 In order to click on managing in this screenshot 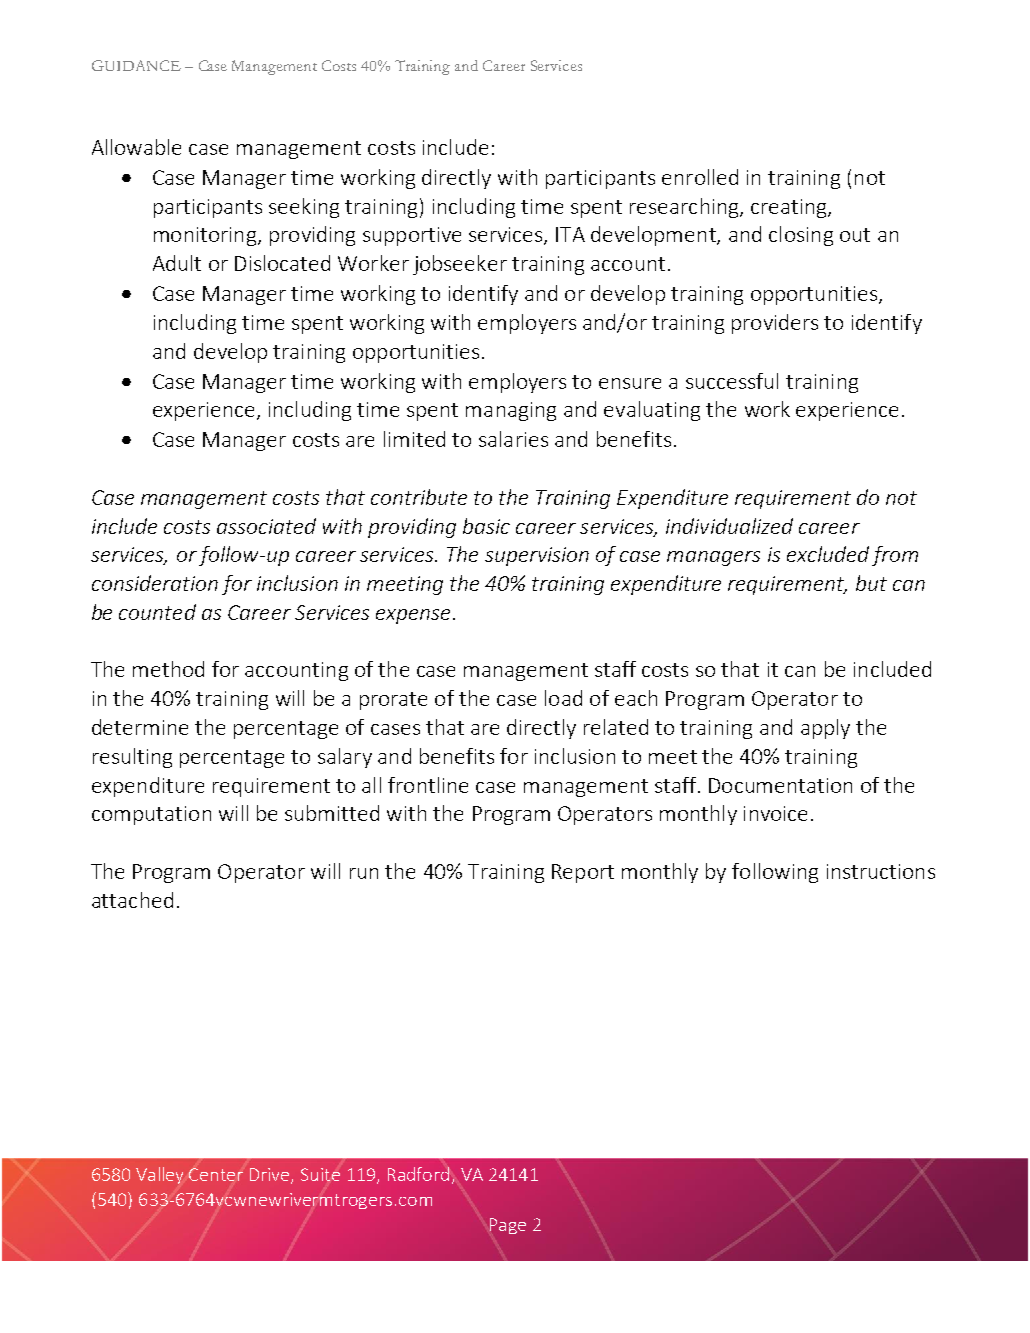, I will do `click(511, 411)`.
